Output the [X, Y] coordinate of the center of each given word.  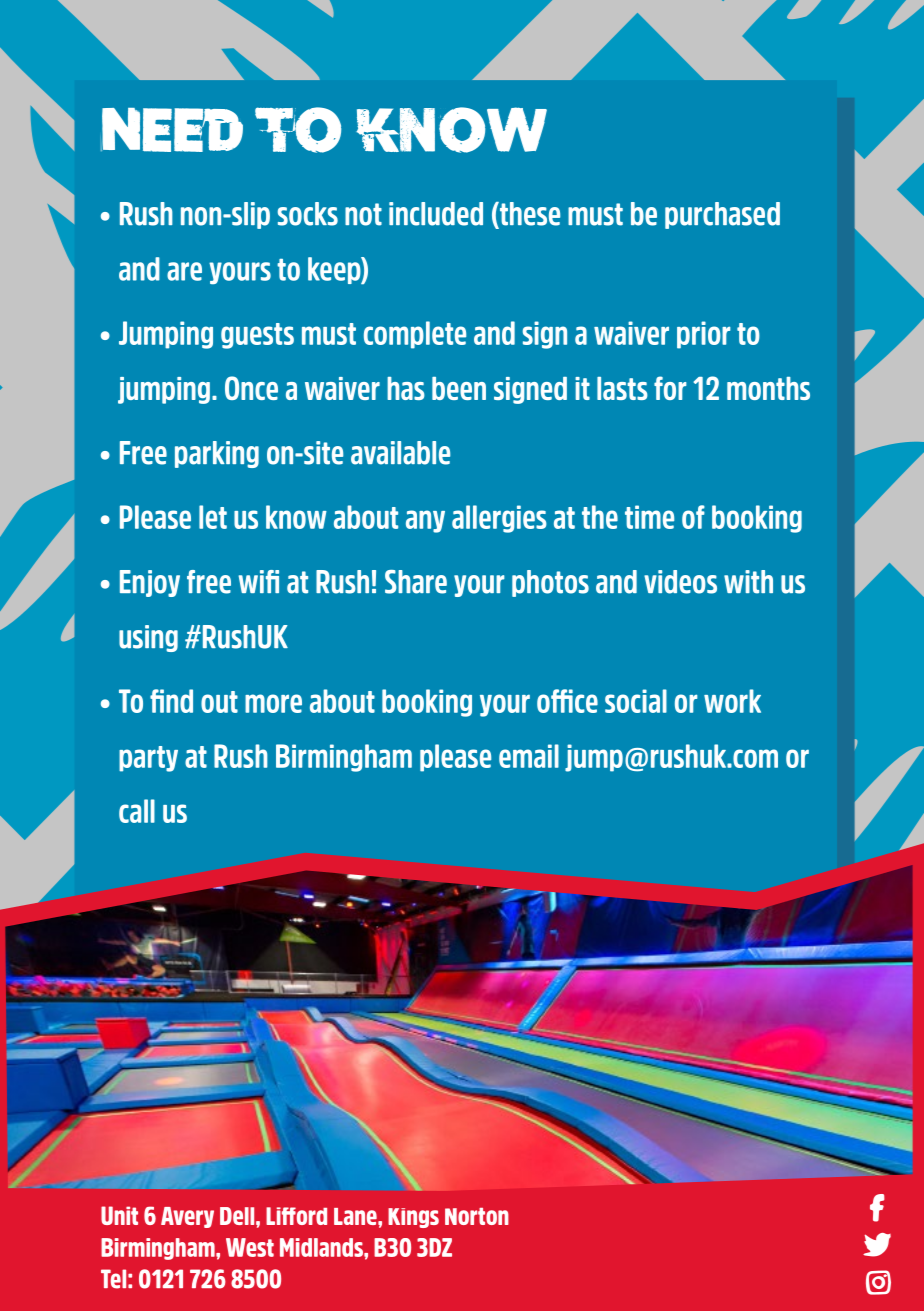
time [649, 517]
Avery [187, 1217]
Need [172, 130]
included [436, 214]
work [732, 701]
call [137, 811]
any [425, 521]
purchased [722, 215]
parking [217, 454]
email [529, 756]
